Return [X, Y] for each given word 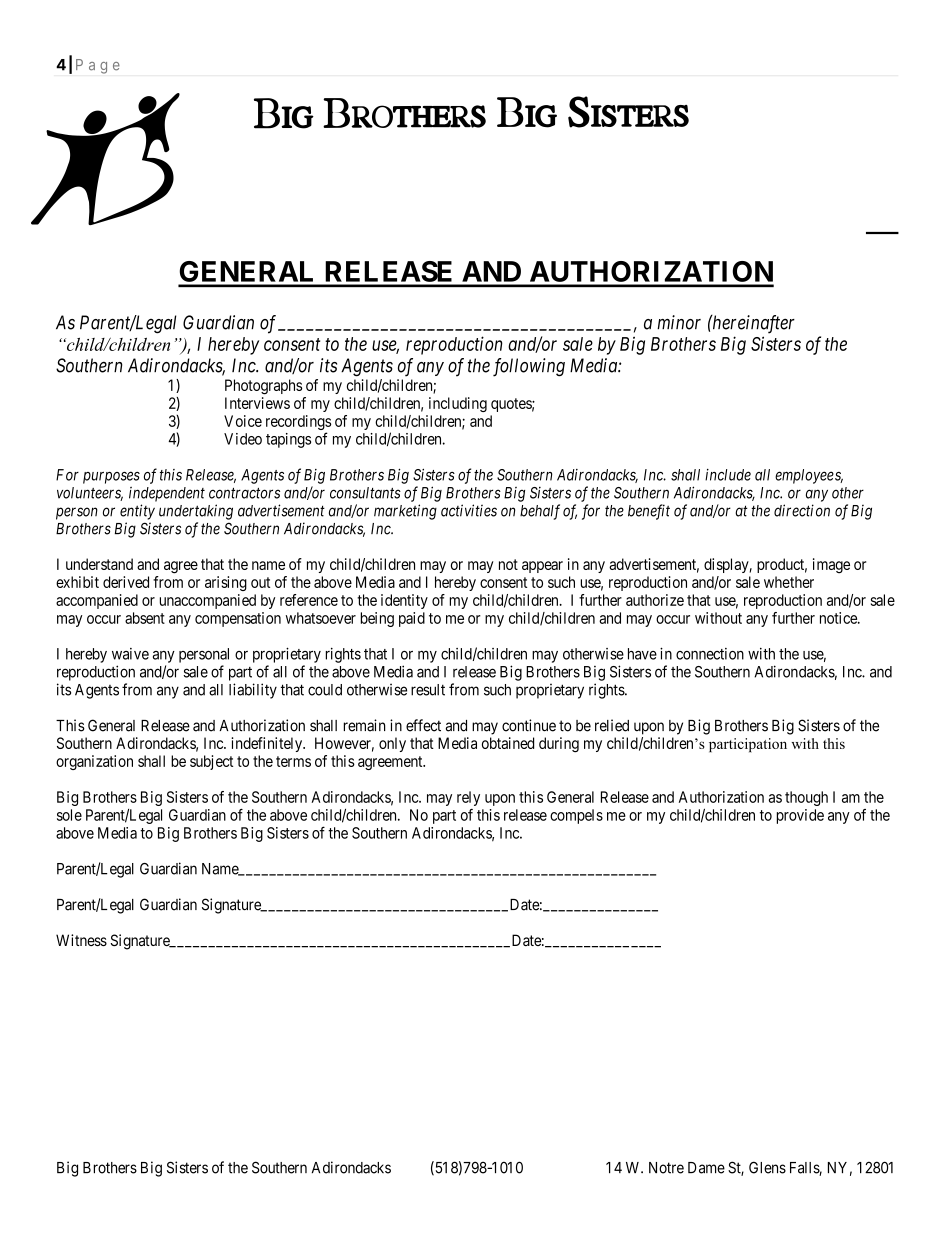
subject [211, 762]
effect [423, 725]
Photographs [263, 387]
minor [679, 322]
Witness [81, 940]
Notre [666, 1168]
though [806, 798]
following [529, 367]
